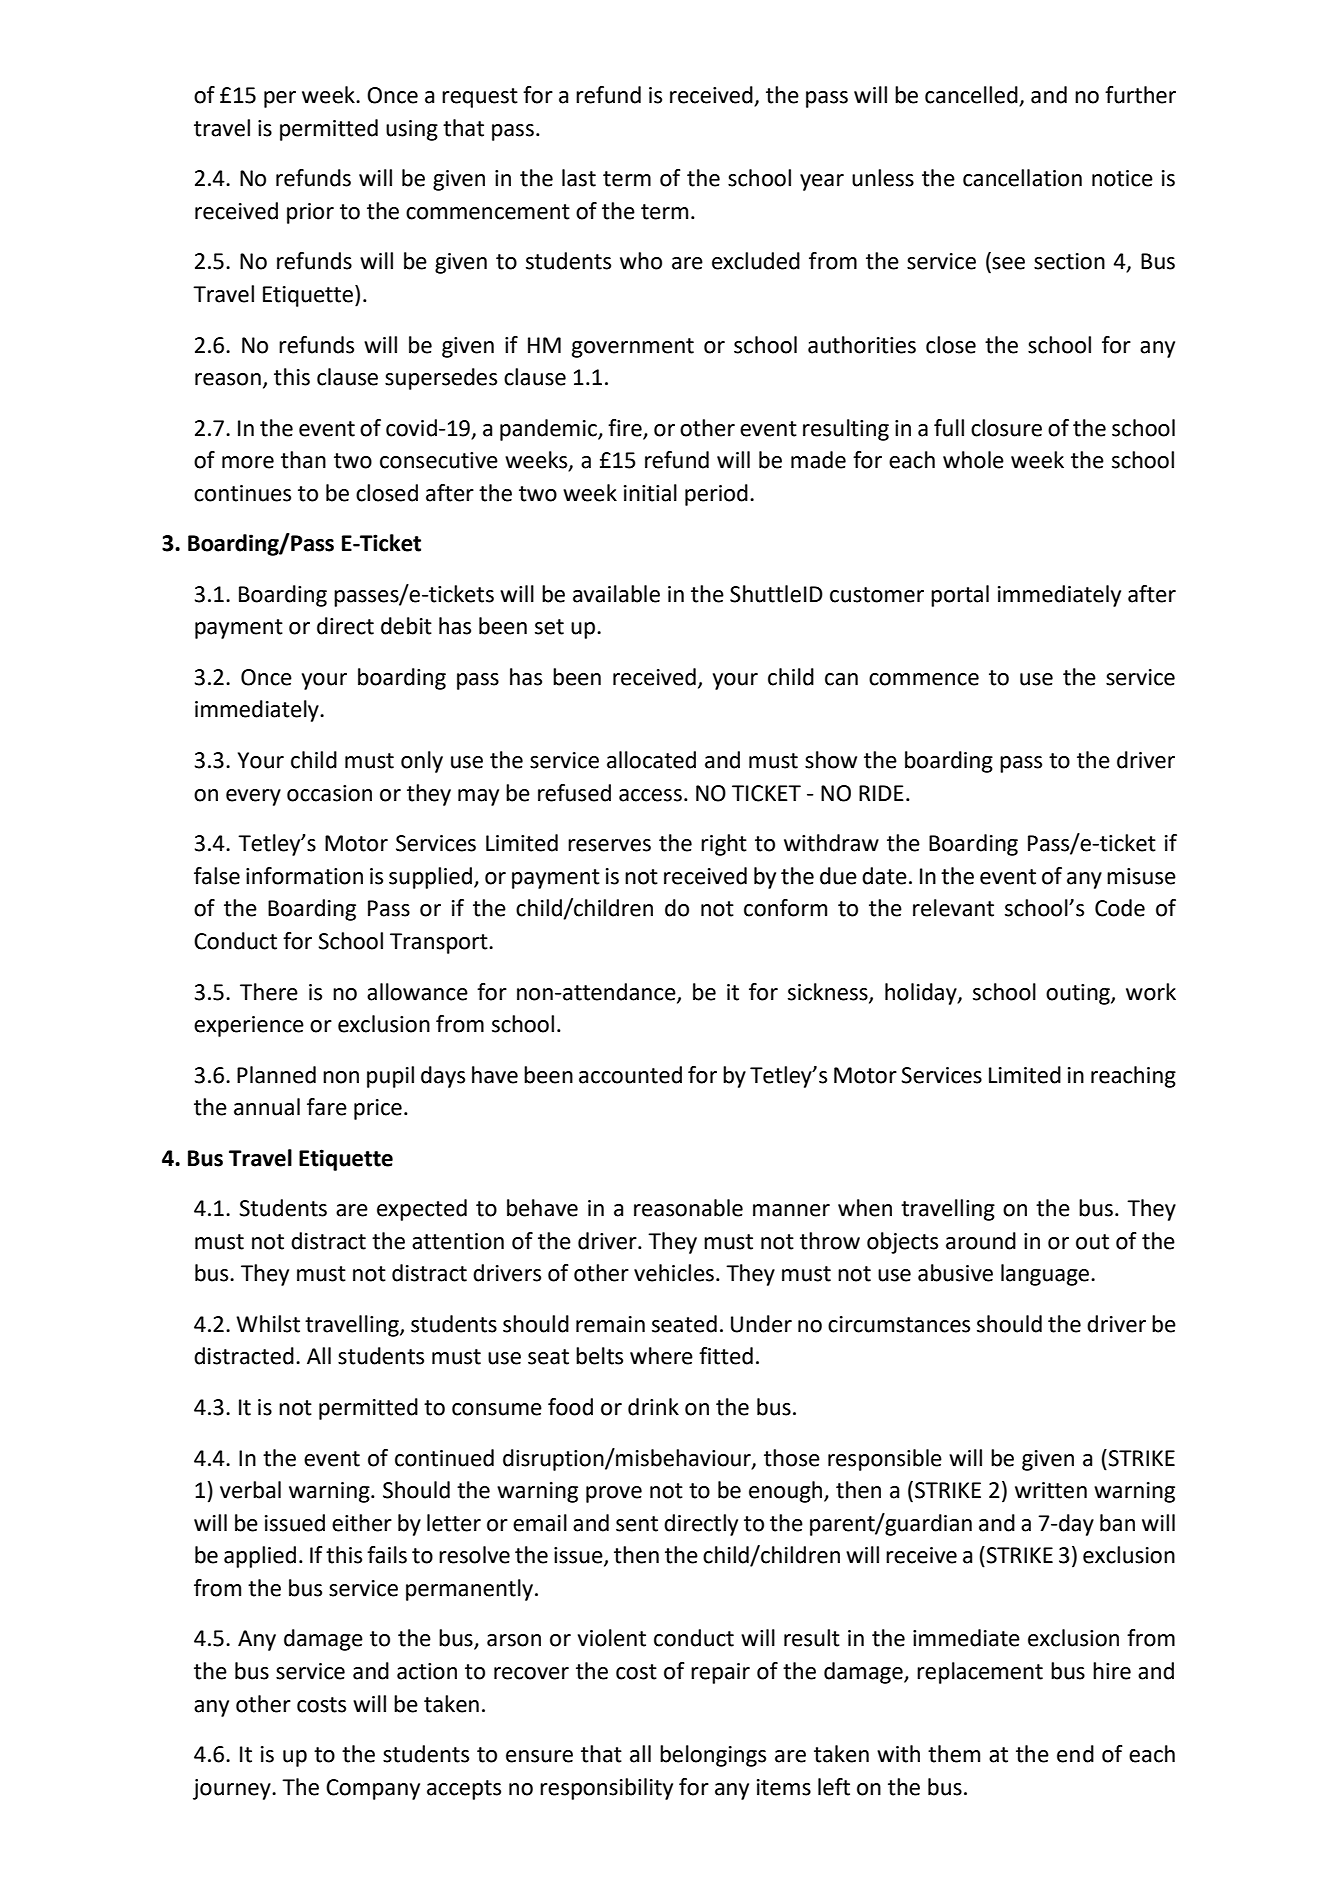  Describe the element at coordinates (1022, 178) in the screenshot. I see `cancellation` at that location.
